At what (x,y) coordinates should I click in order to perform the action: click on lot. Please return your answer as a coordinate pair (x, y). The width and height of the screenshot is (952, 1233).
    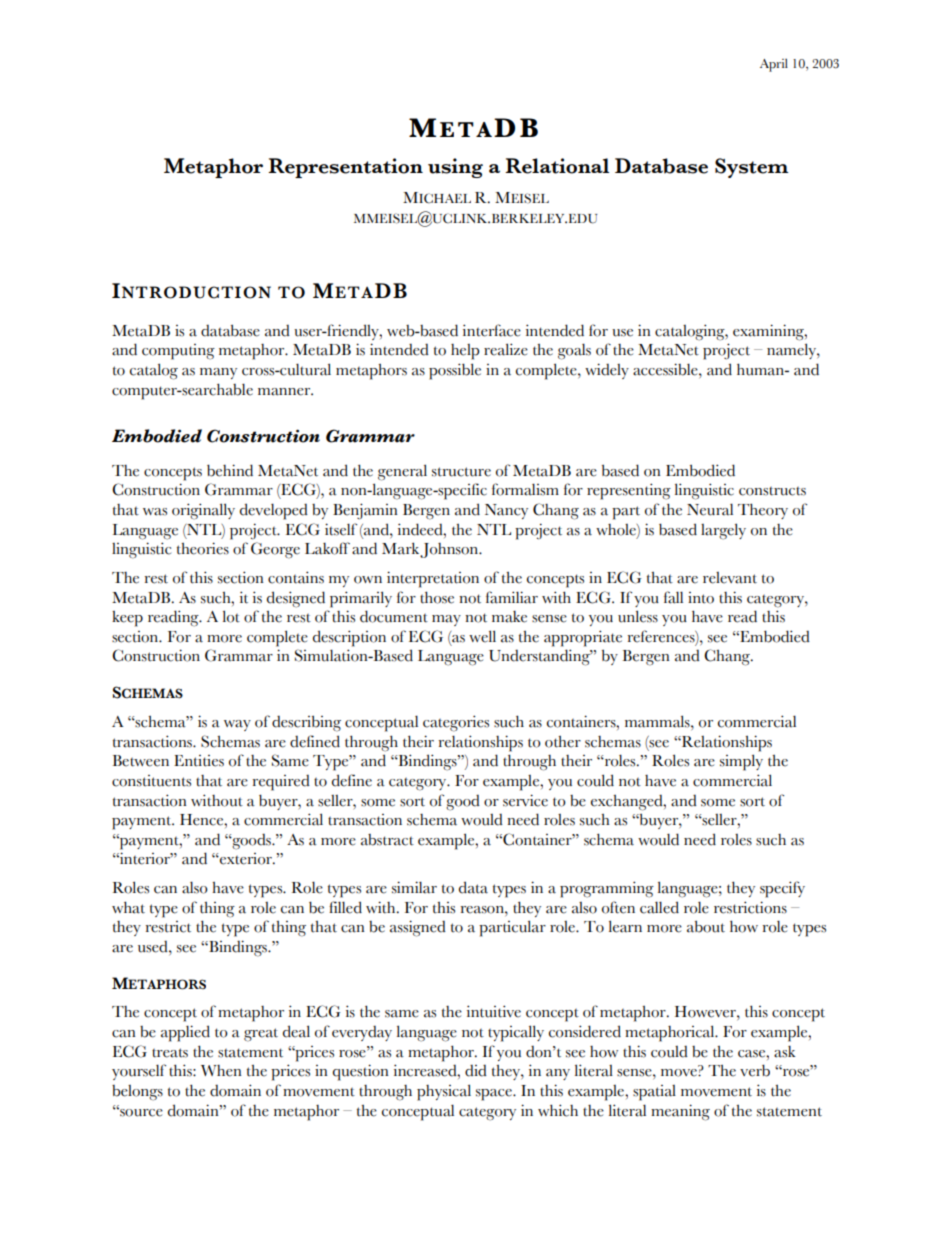
    Looking at the image, I should click on (231, 616).
